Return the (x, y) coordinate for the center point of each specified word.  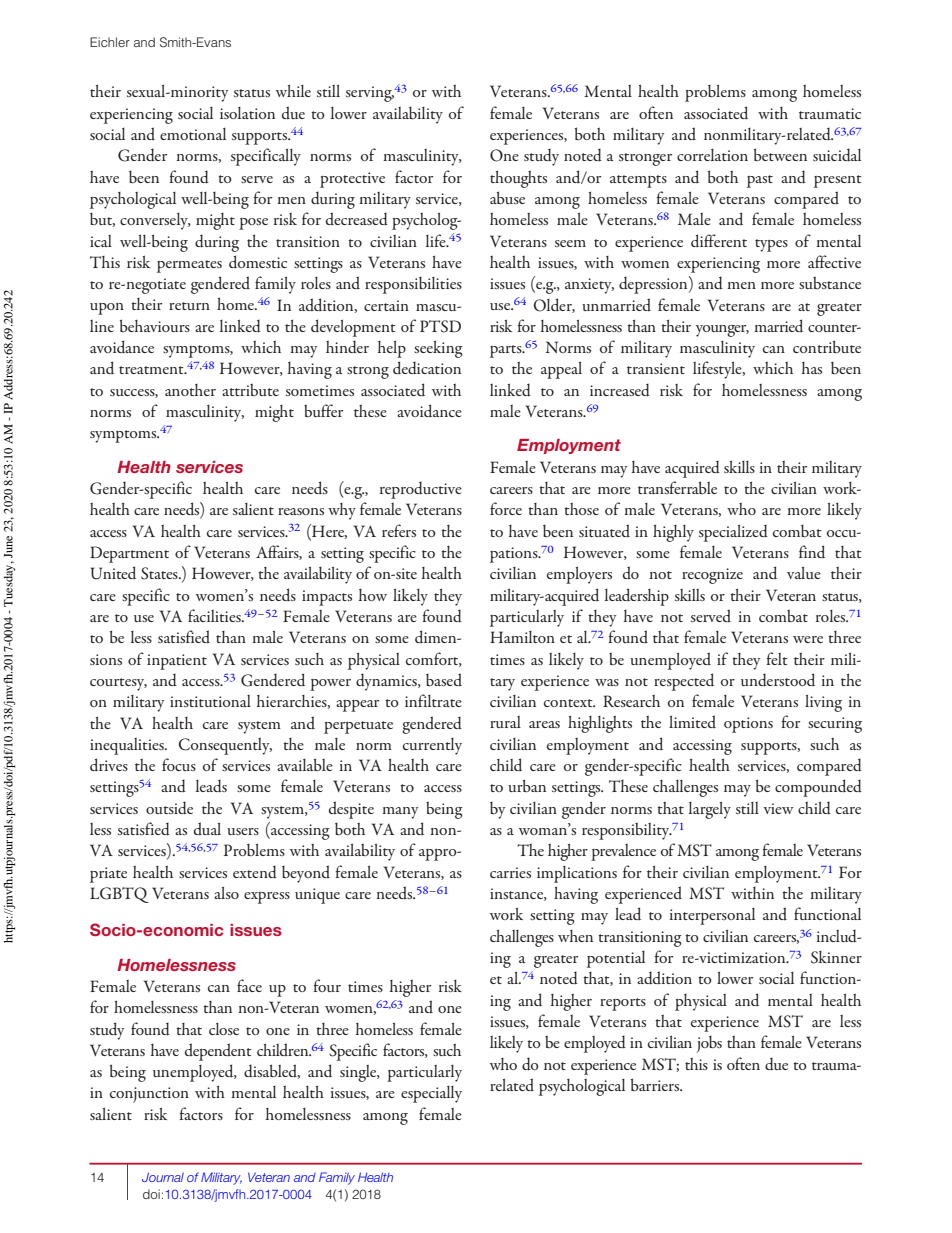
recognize (712, 576)
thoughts (518, 179)
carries (510, 872)
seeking (438, 349)
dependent (218, 1052)
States (160, 573)
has (812, 368)
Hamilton (522, 637)
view (778, 808)
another (190, 390)
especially (431, 1094)
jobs (709, 1044)
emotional (193, 134)
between (780, 154)
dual (207, 829)
